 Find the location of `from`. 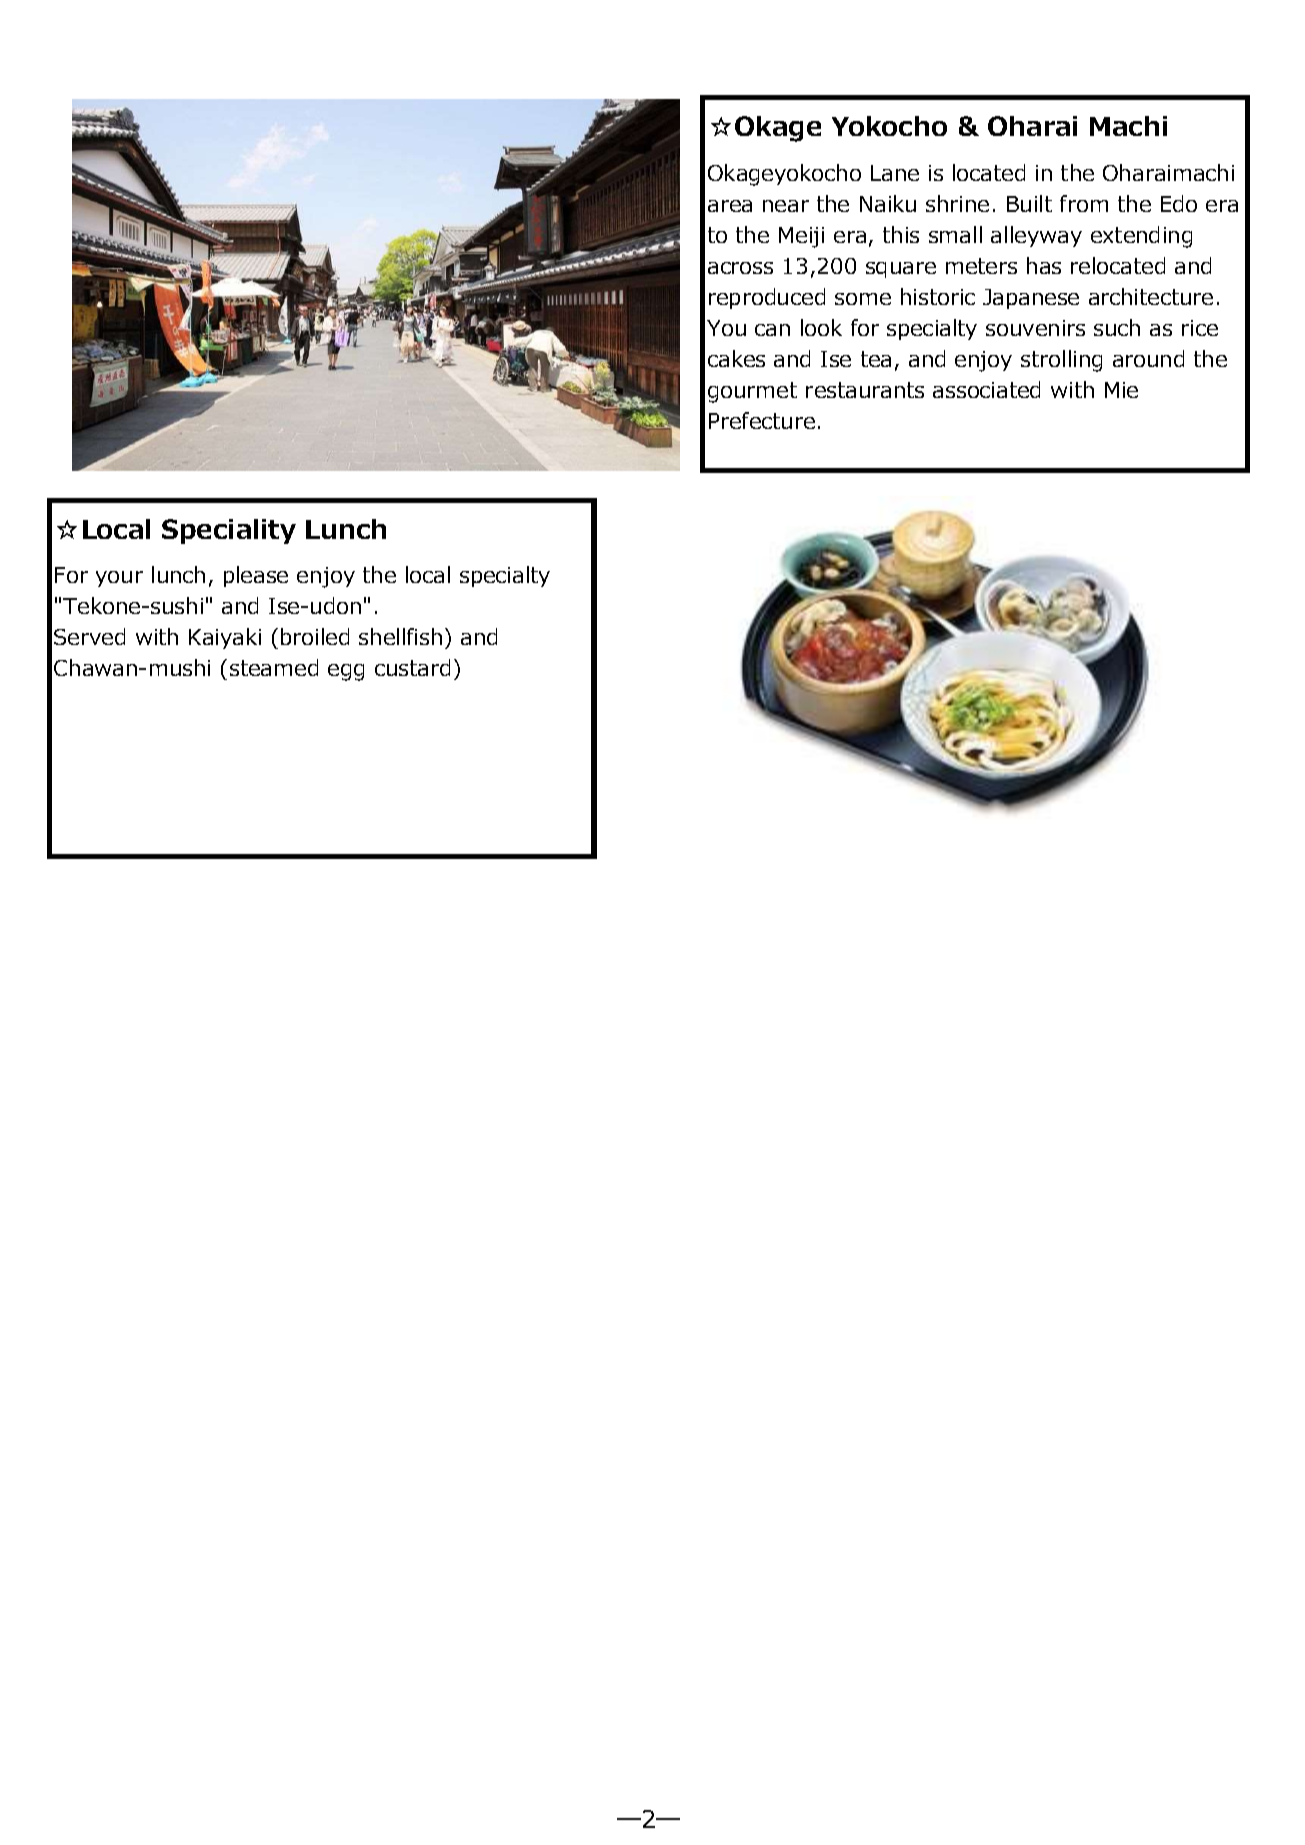

from is located at coordinates (1084, 203).
